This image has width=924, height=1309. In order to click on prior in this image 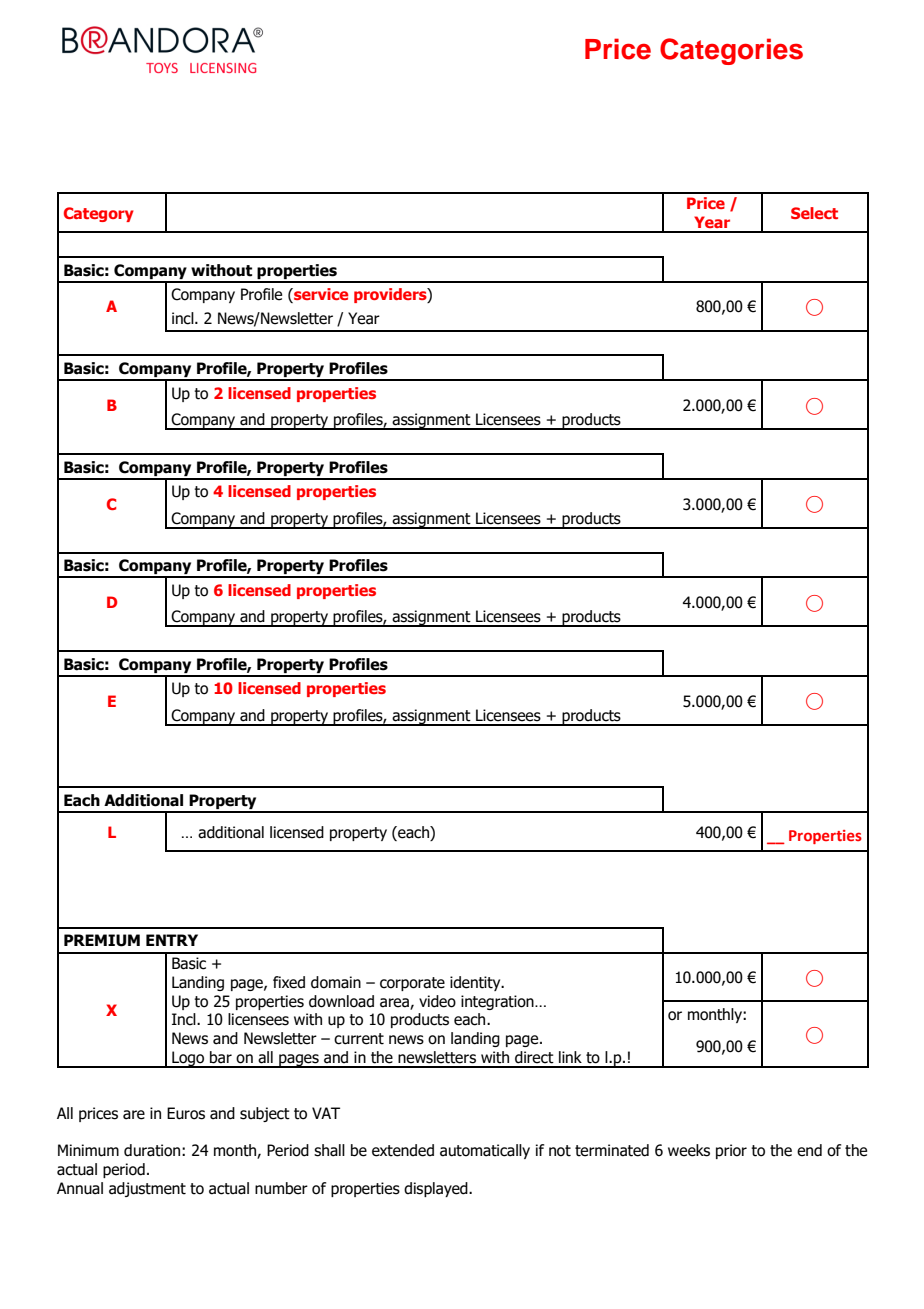, I will do `click(731, 1151)`.
